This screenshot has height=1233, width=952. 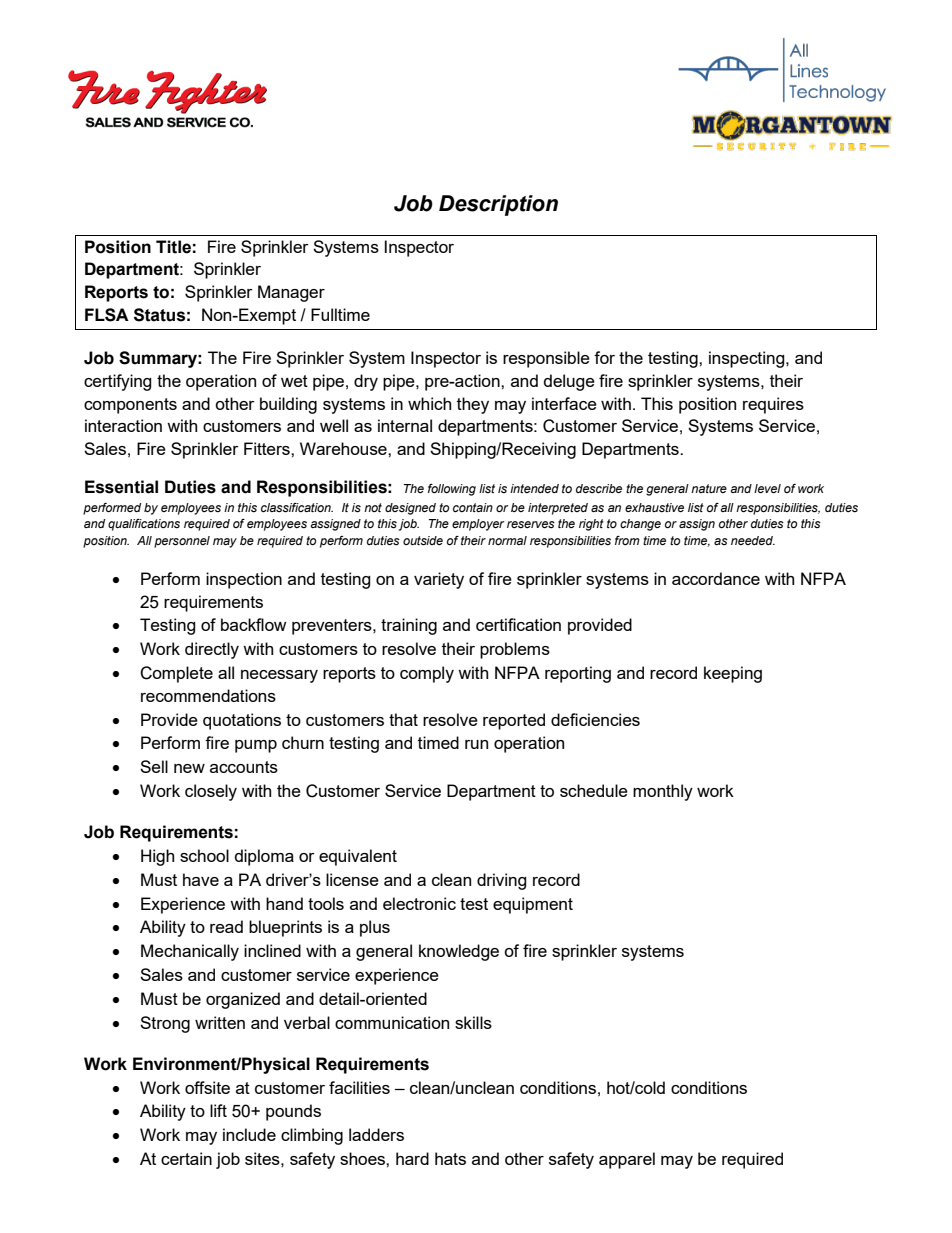 I want to click on certain, so click(x=186, y=1158).
